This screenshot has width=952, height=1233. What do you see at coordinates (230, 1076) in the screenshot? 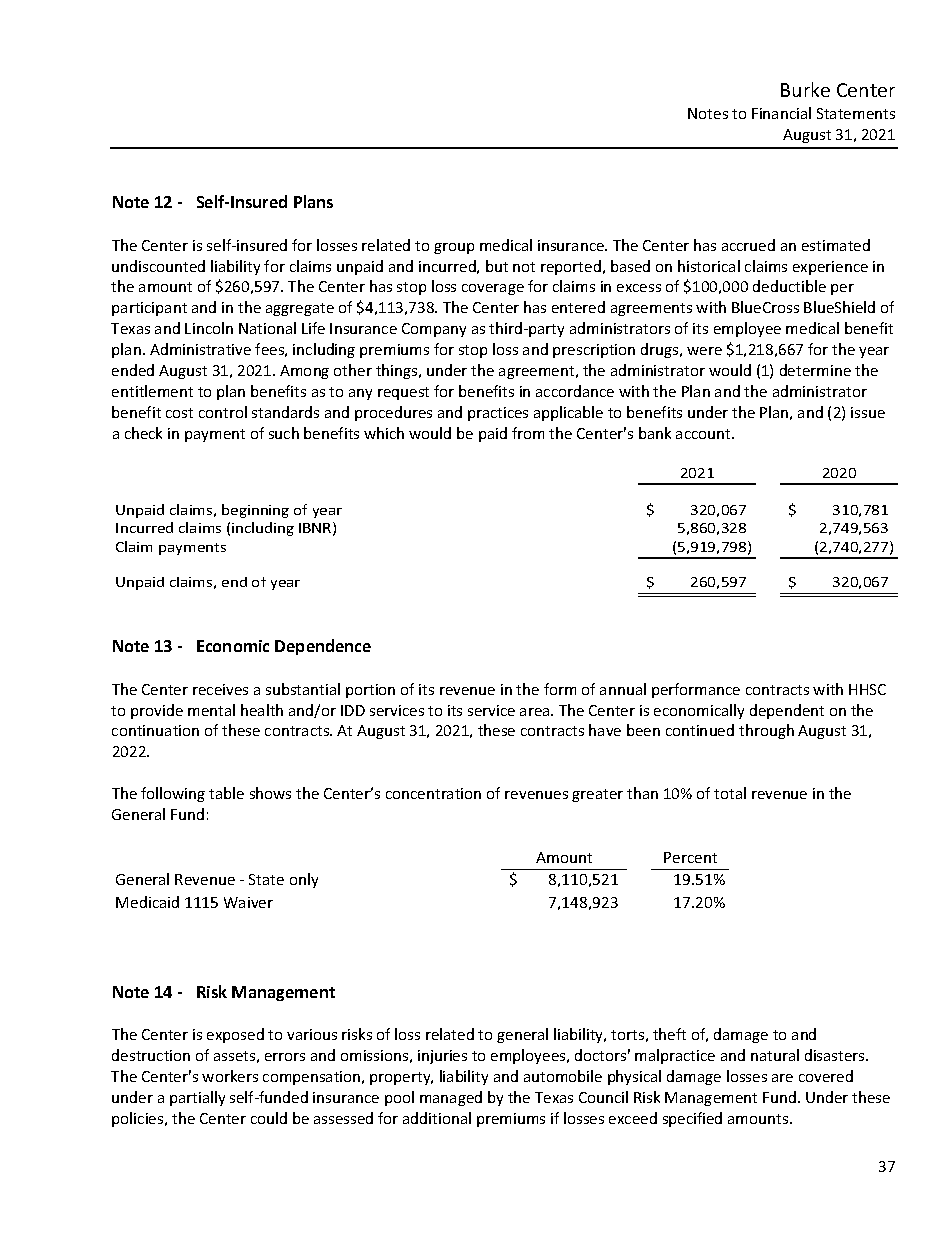
I see `workers` at bounding box center [230, 1076].
